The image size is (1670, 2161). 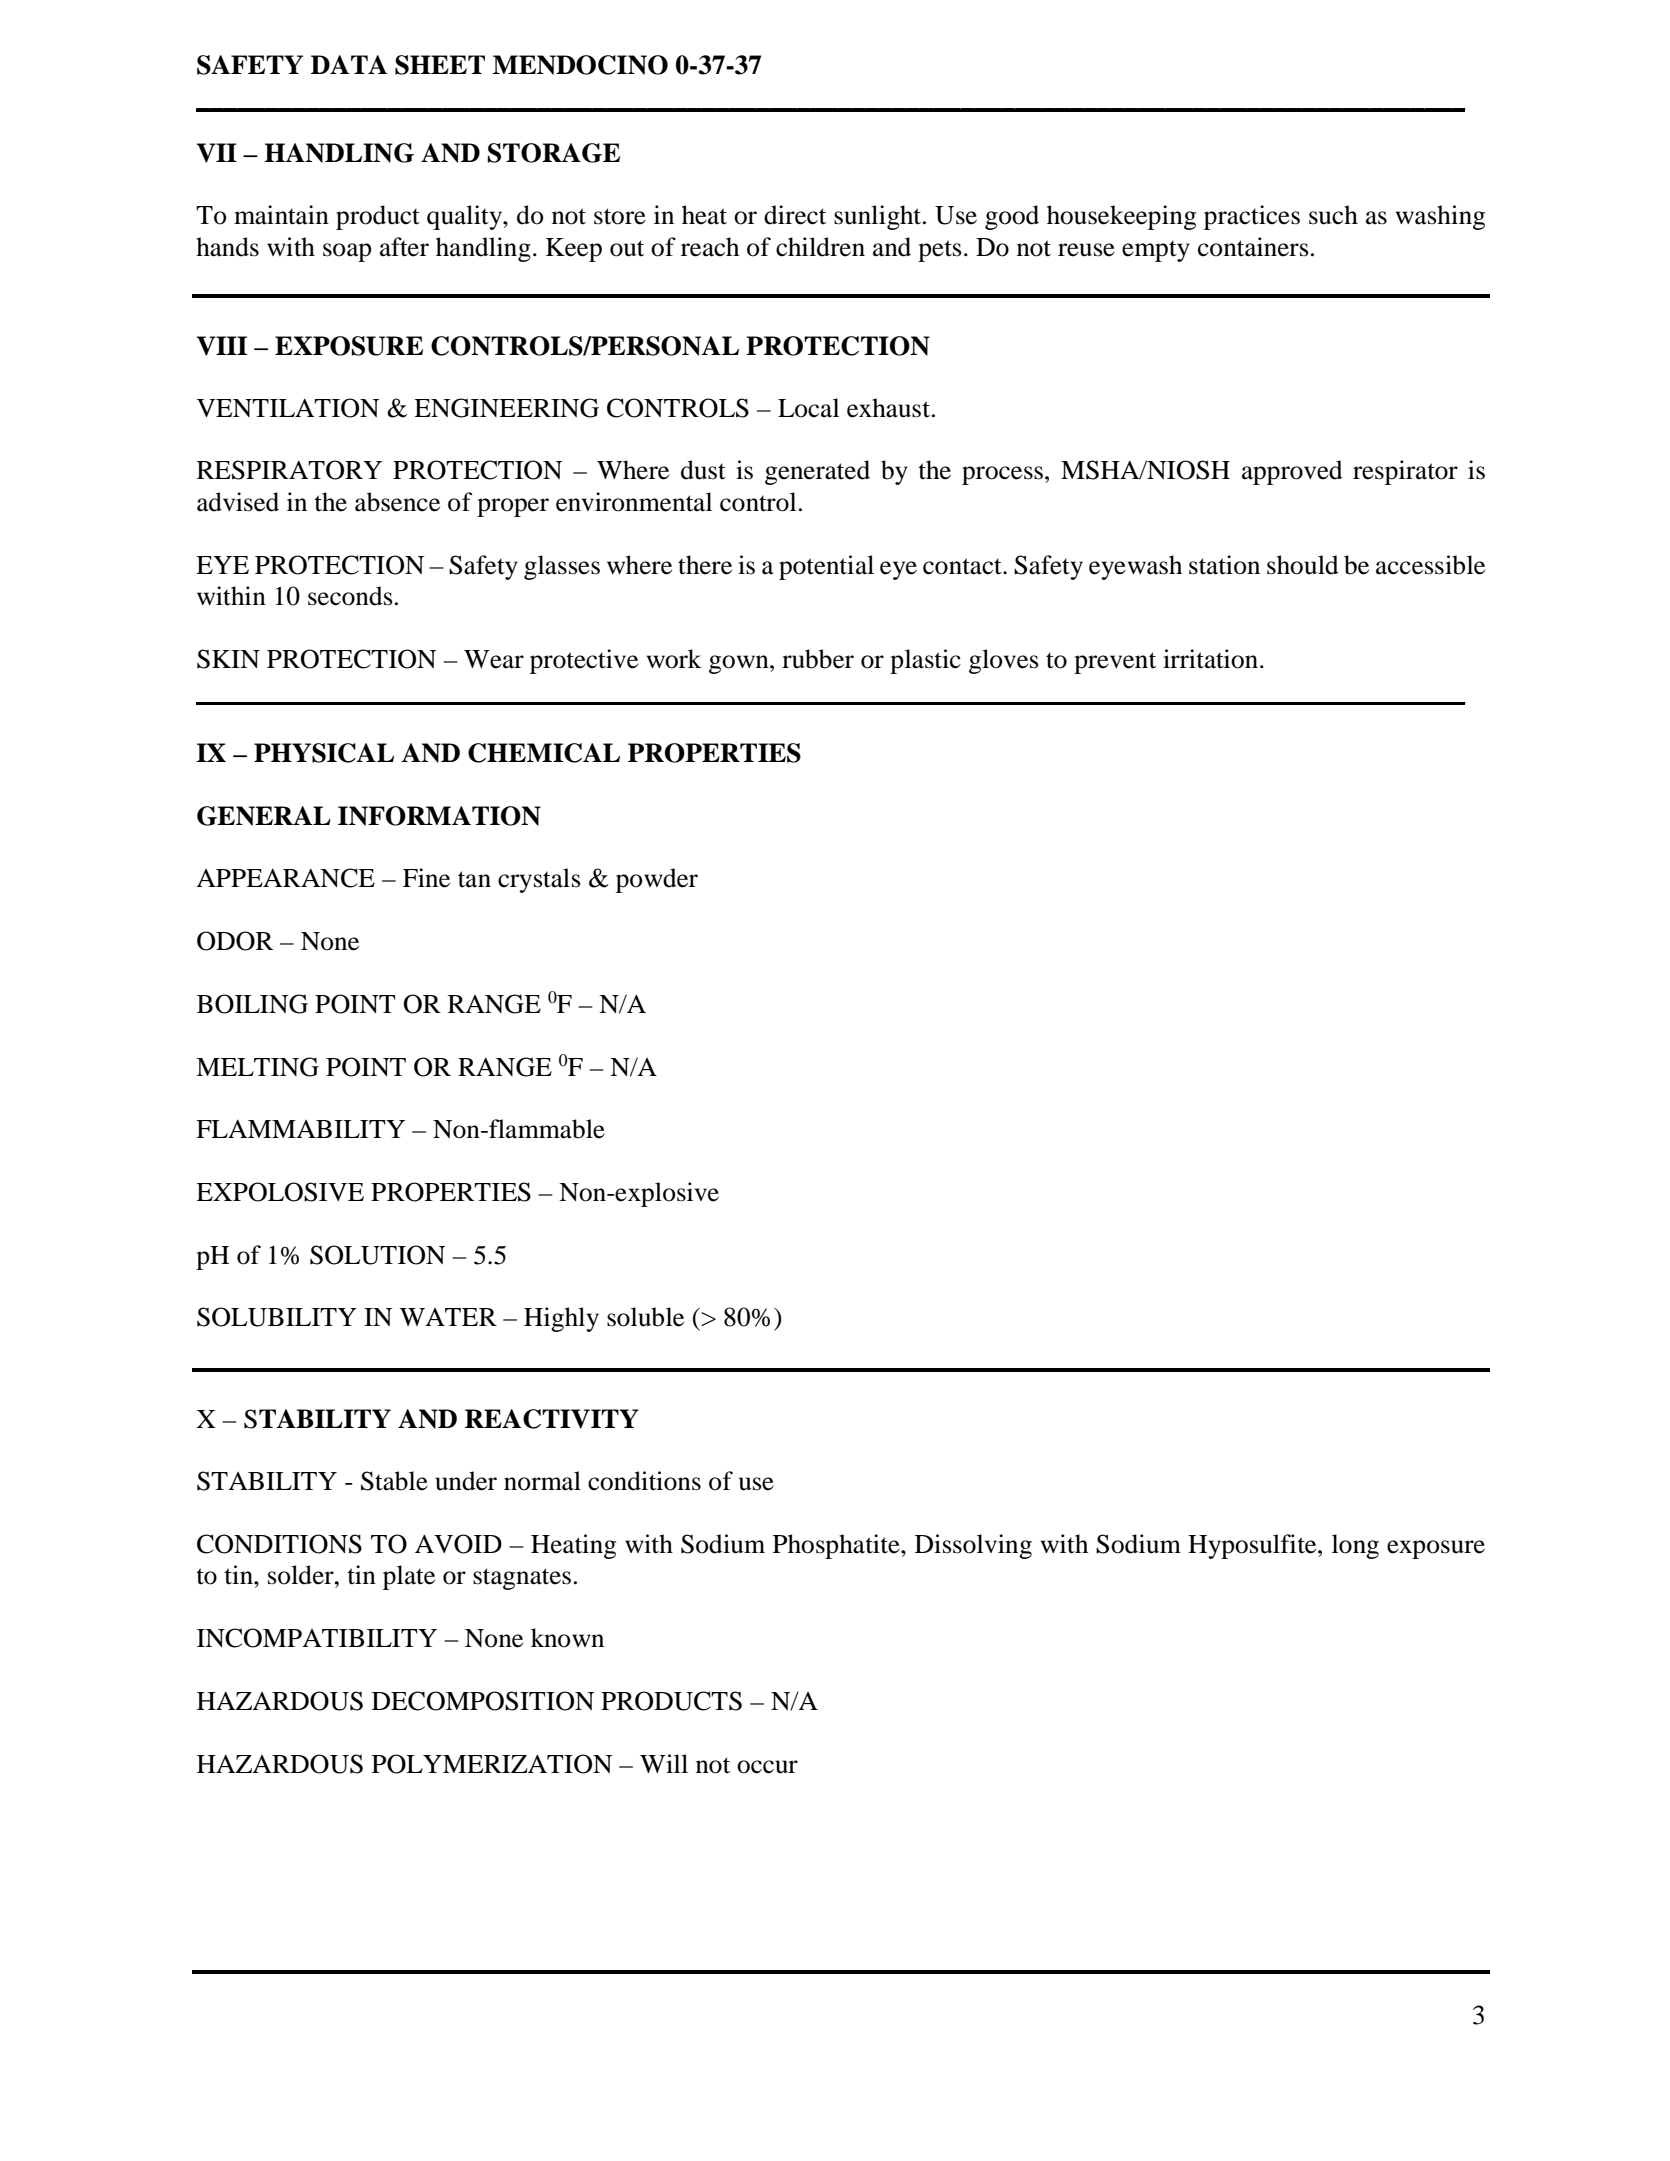 I want to click on DECOMPOSITION, so click(x=483, y=1701).
